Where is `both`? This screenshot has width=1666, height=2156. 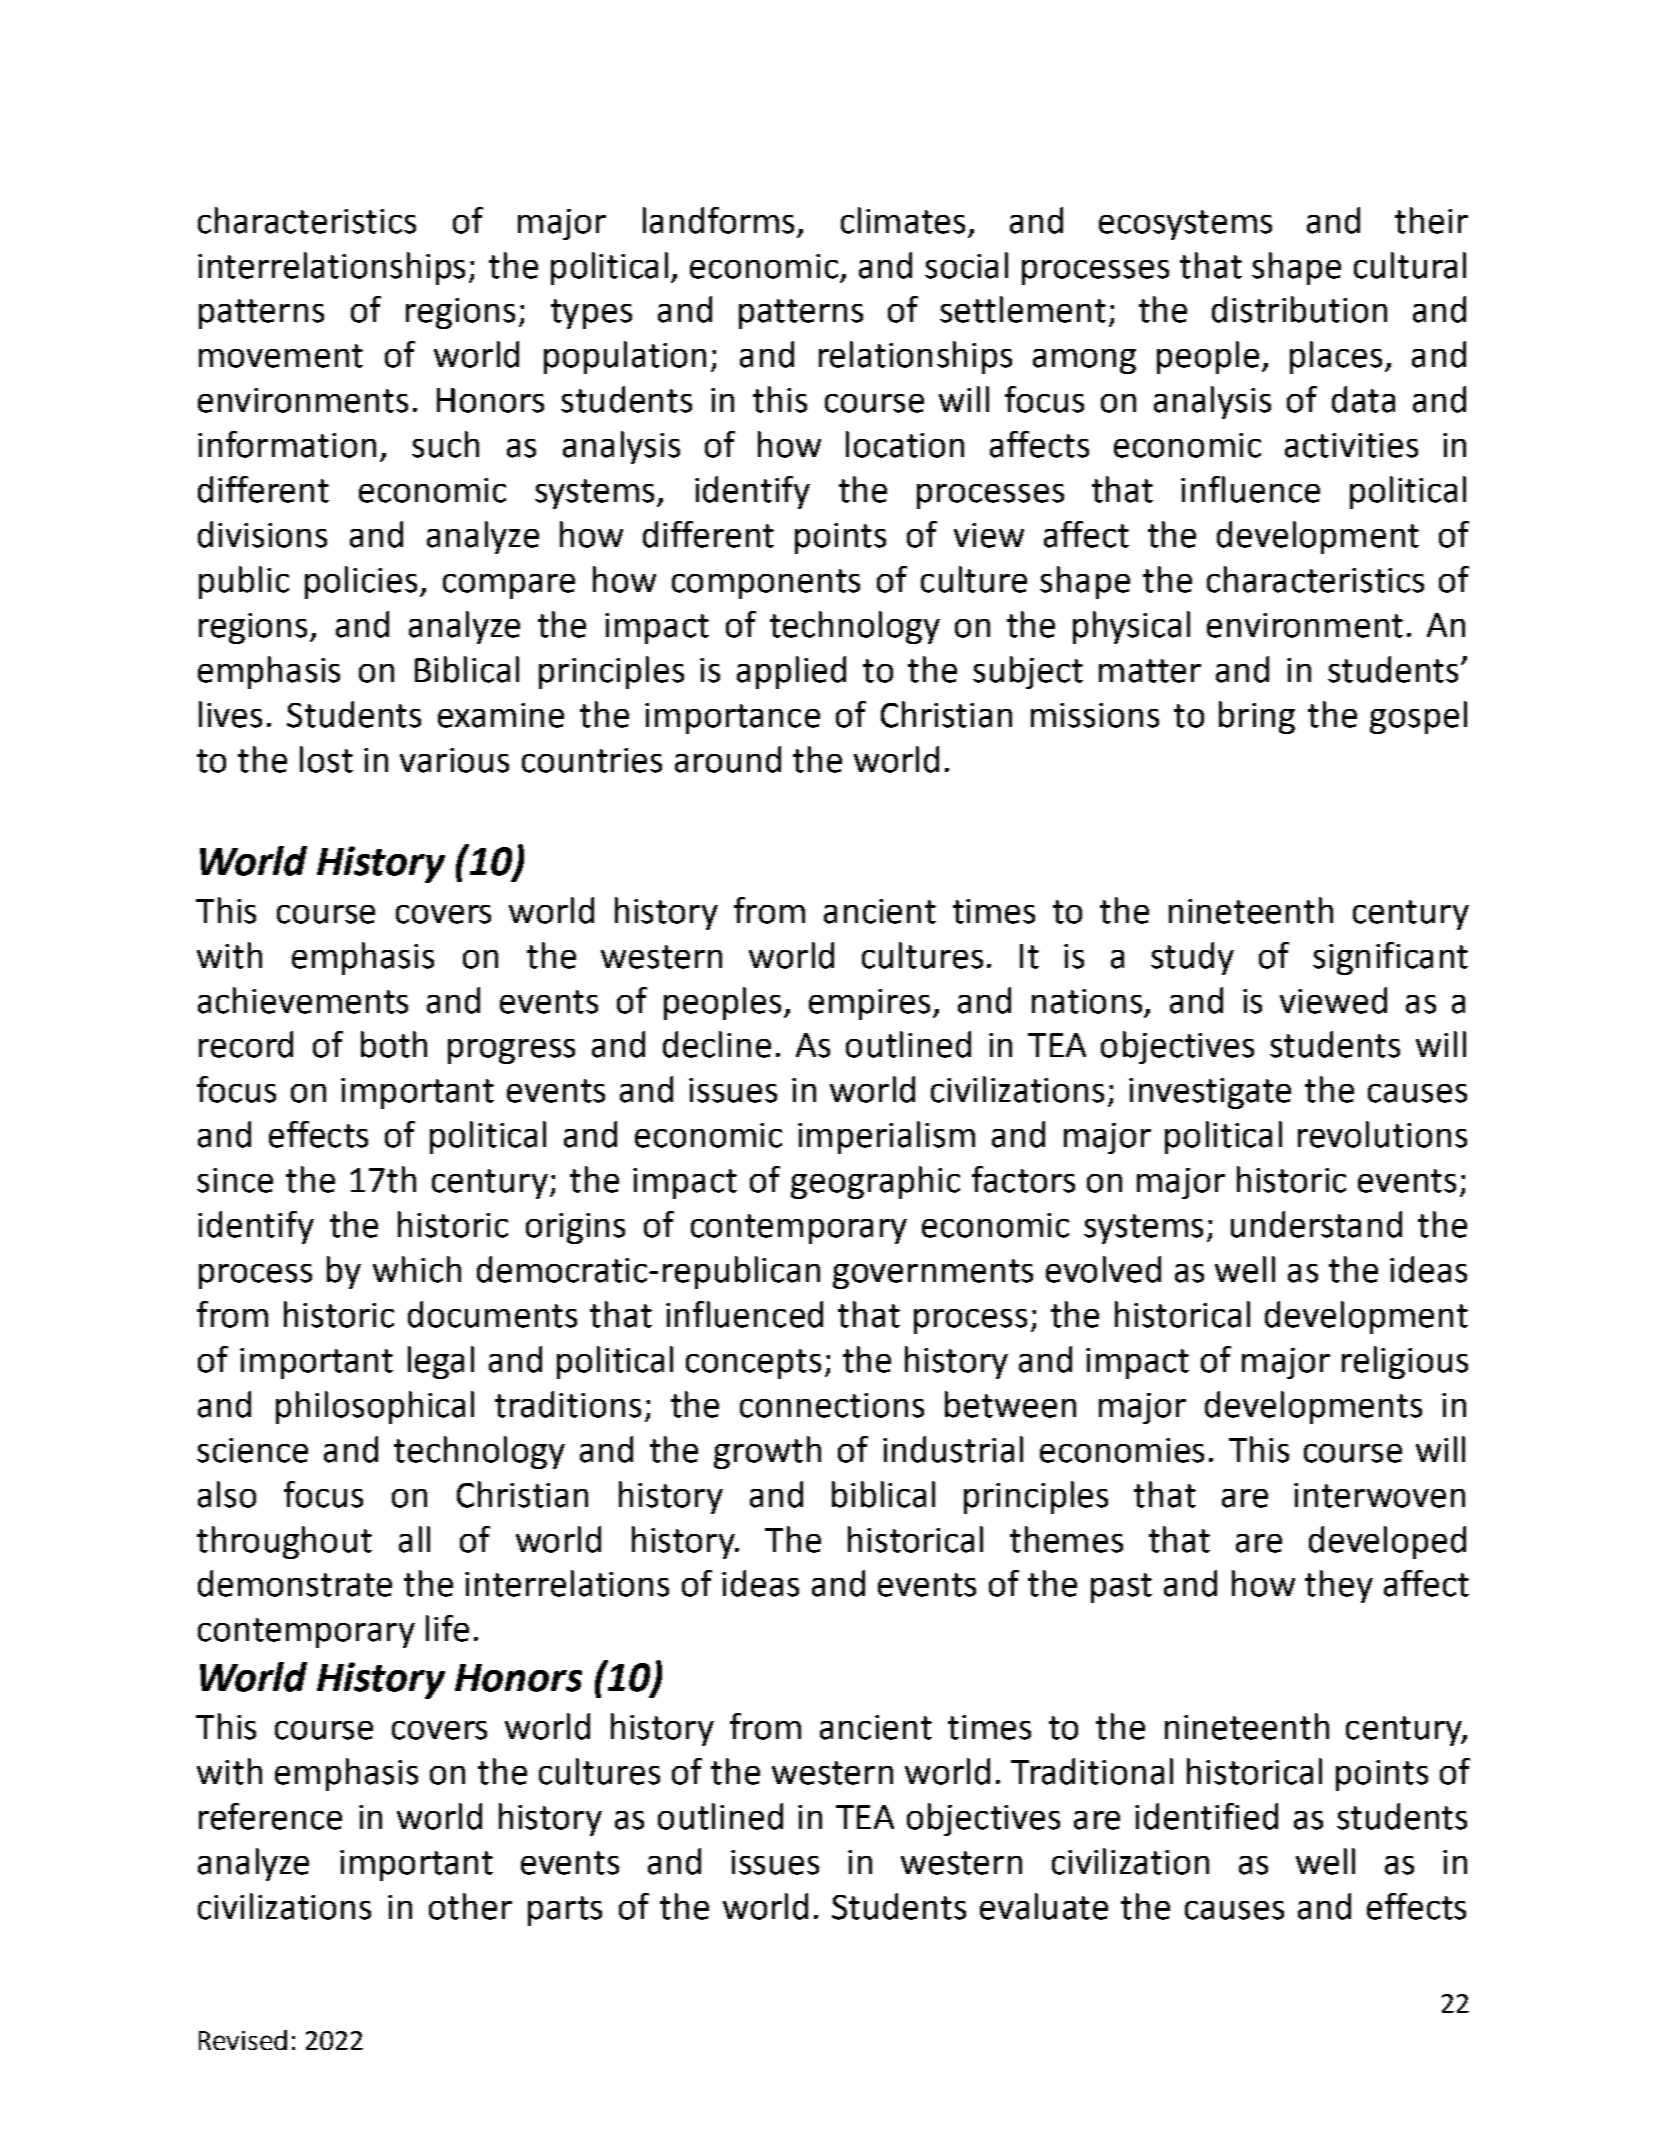
both is located at coordinates (394, 1044).
